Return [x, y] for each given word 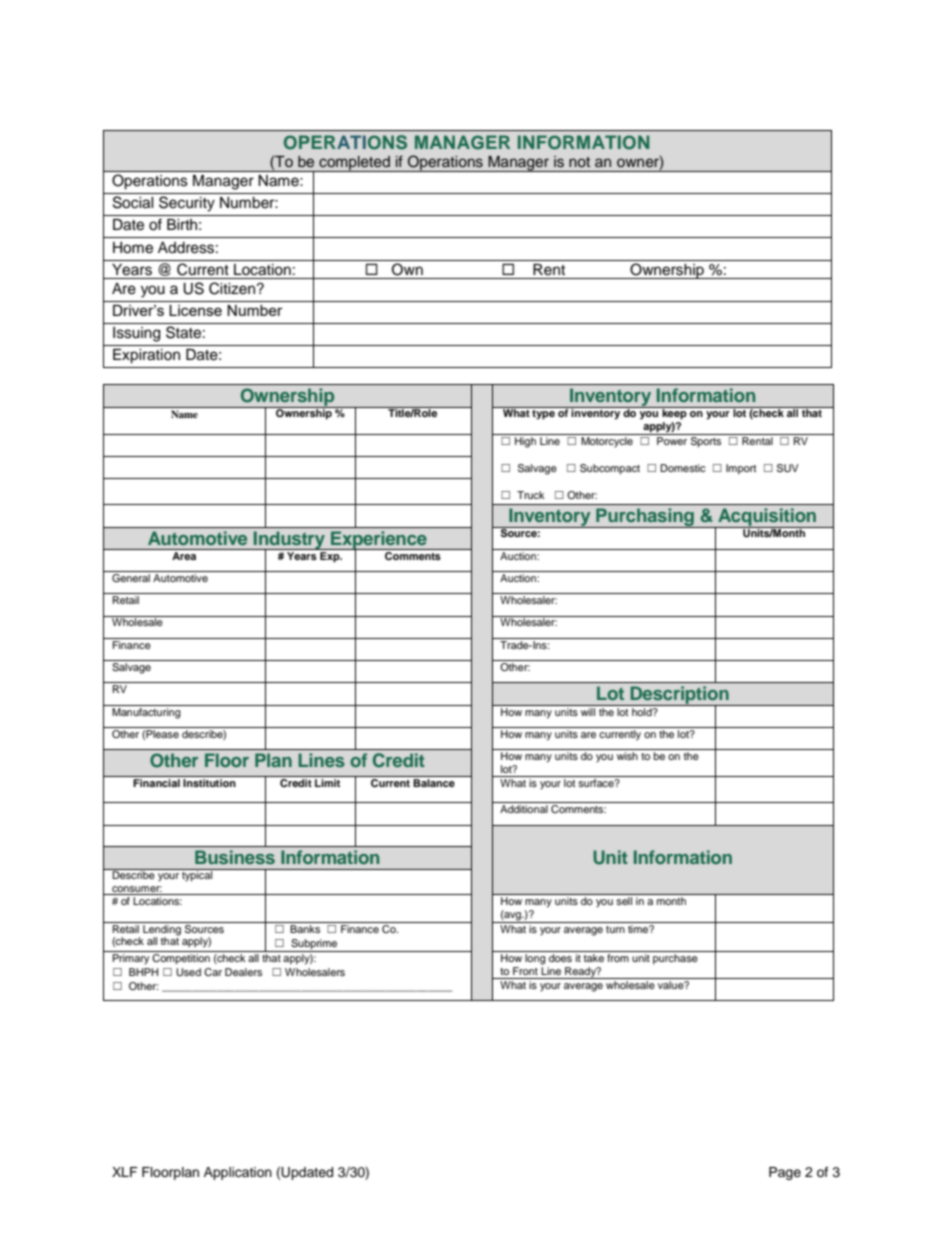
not [579, 162]
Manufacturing [146, 712]
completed [354, 163]
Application [238, 1173]
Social [133, 202]
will [588, 710]
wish [627, 756]
